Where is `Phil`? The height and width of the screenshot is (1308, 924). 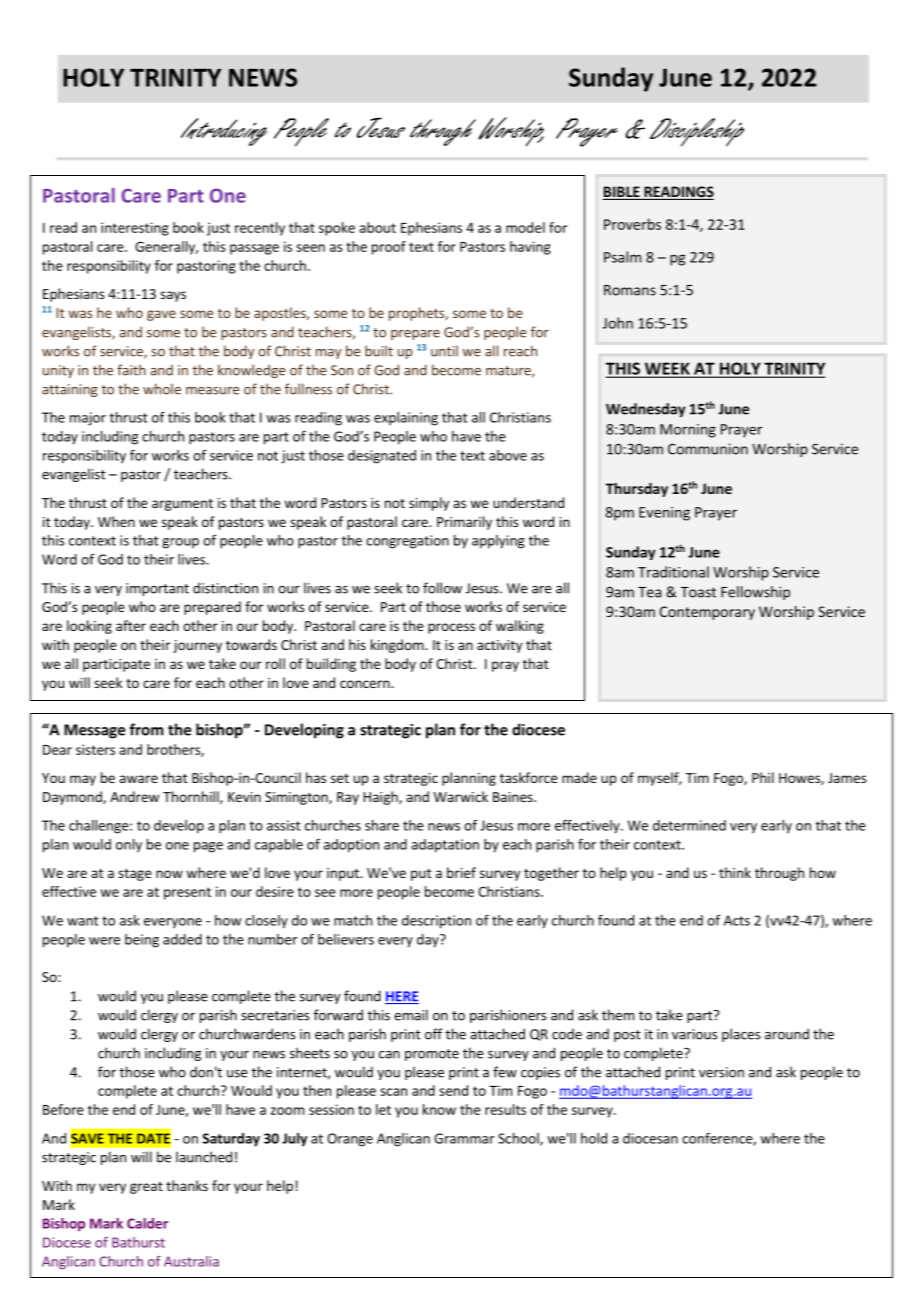 Phil is located at coordinates (763, 777).
